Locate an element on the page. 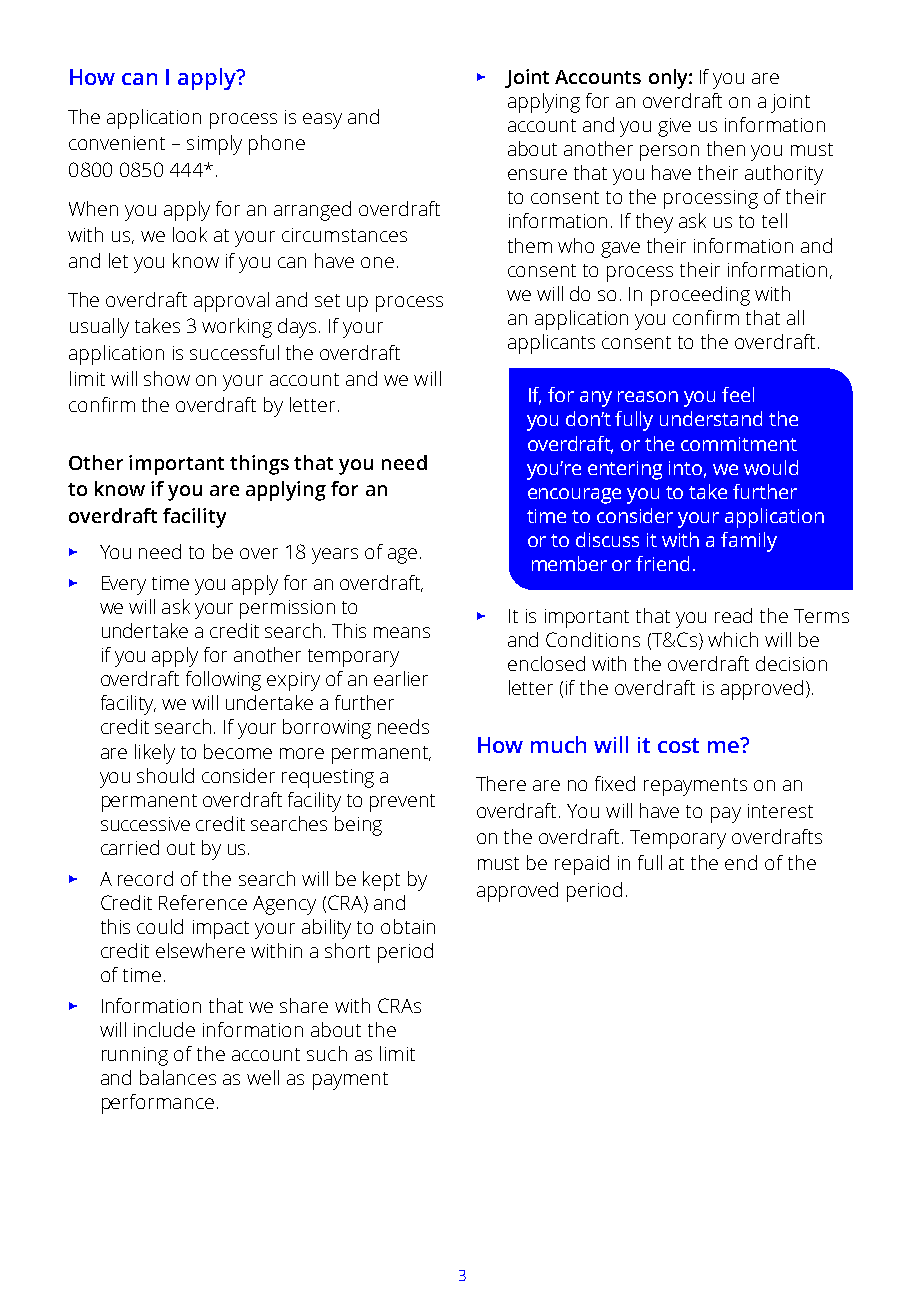 The image size is (921, 1307). such is located at coordinates (327, 1053).
